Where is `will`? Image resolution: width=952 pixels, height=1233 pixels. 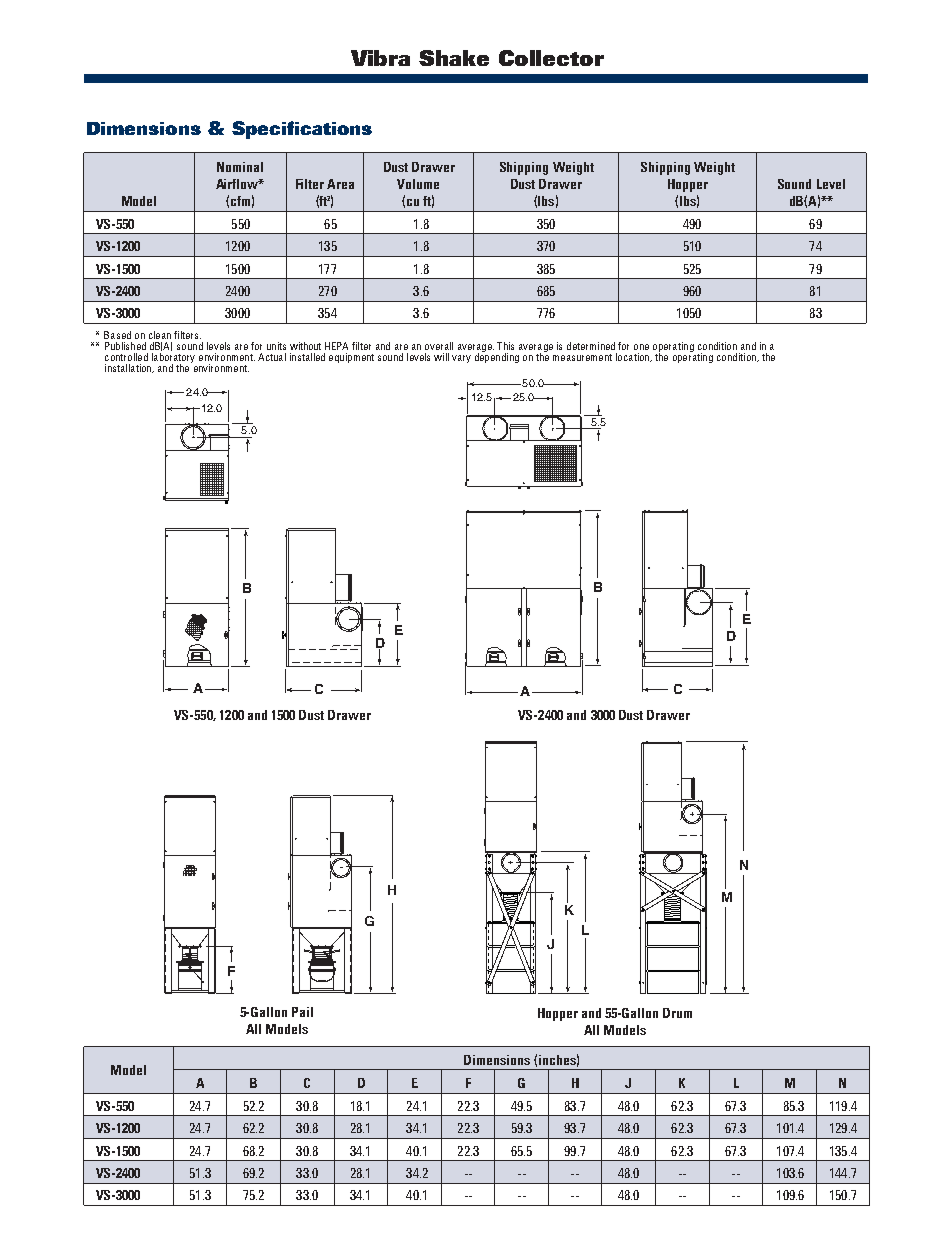 will is located at coordinates (441, 357).
